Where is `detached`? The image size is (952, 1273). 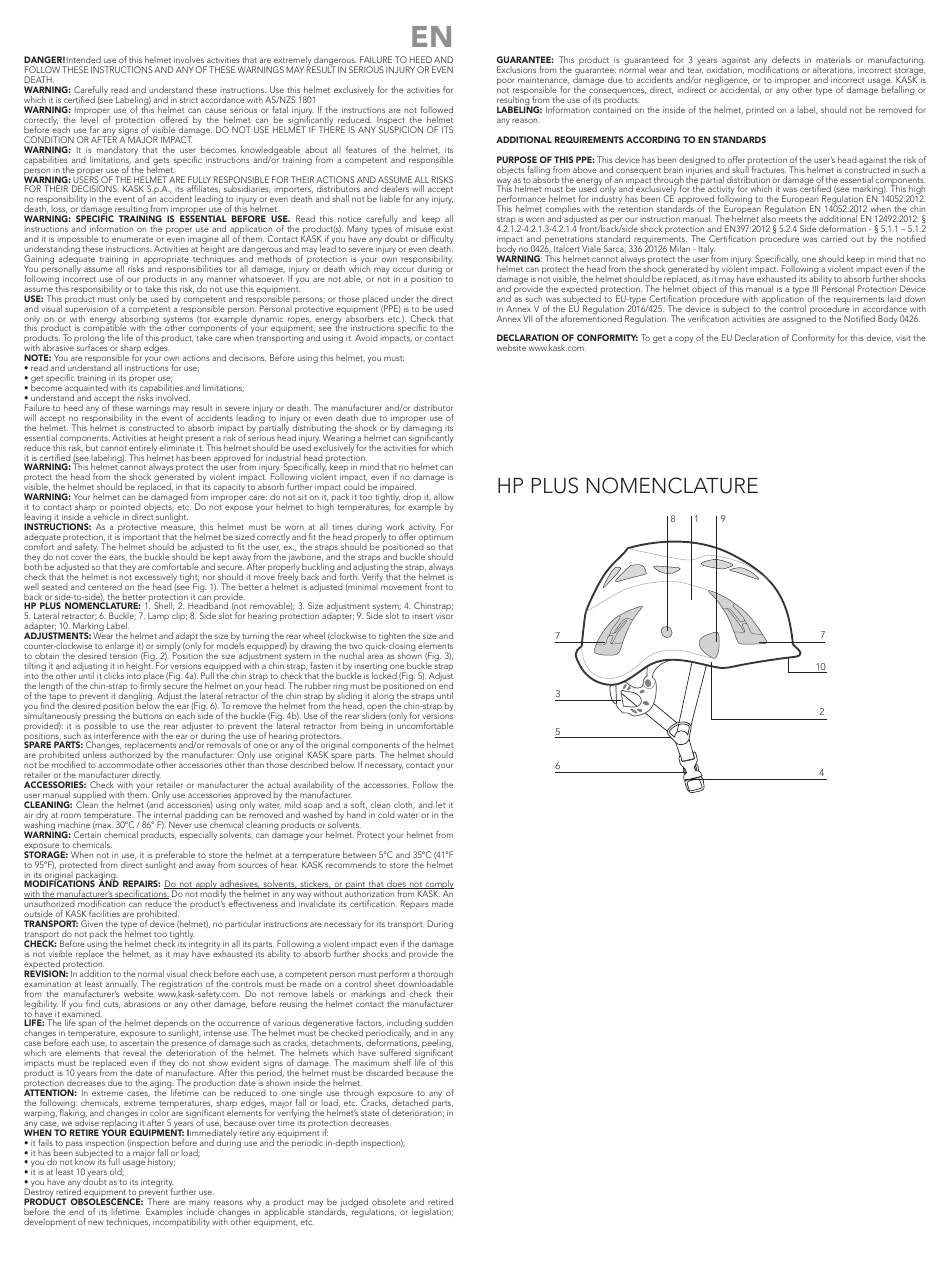
detached is located at coordinates (410, 1102).
